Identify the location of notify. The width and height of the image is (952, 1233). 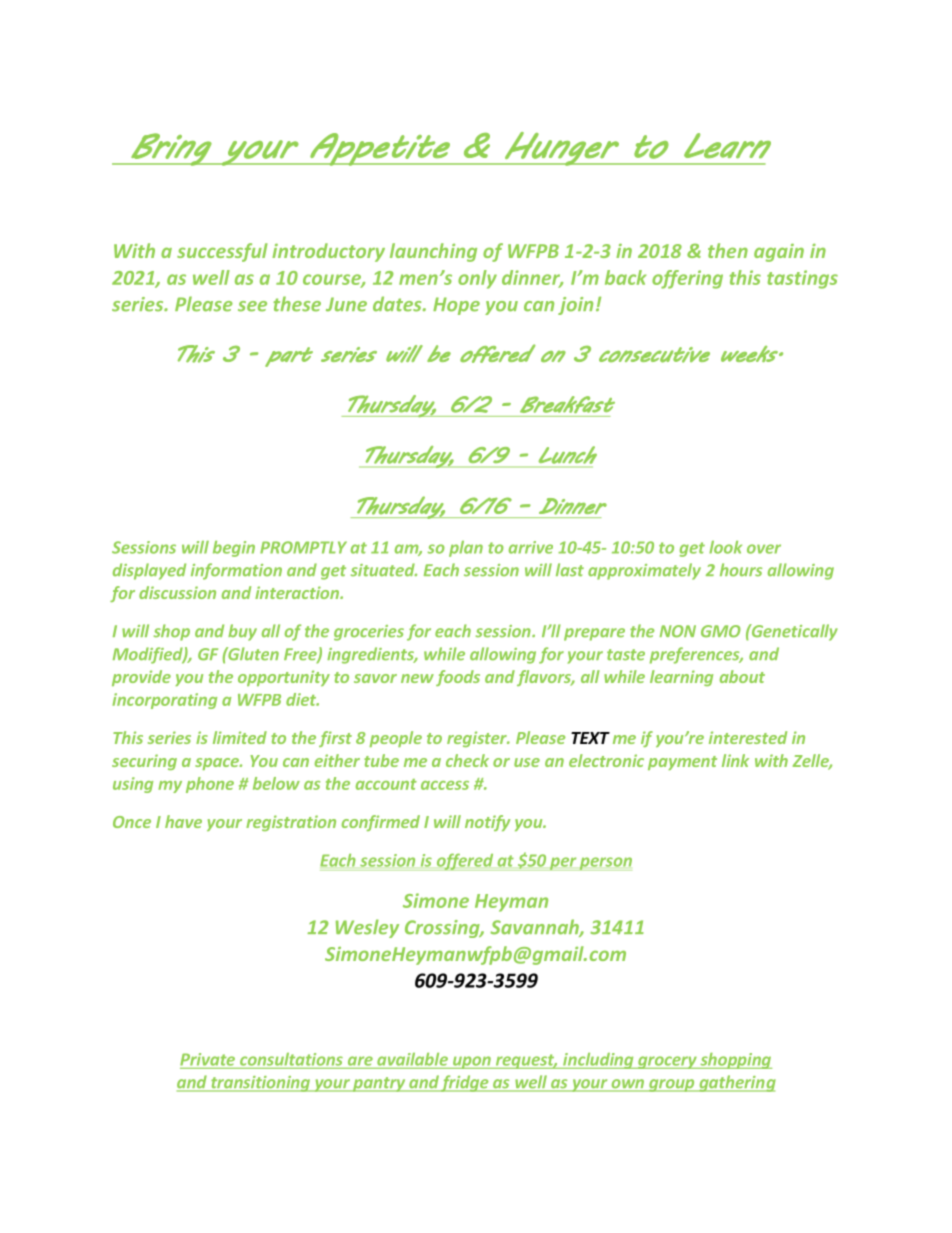
(487, 823).
